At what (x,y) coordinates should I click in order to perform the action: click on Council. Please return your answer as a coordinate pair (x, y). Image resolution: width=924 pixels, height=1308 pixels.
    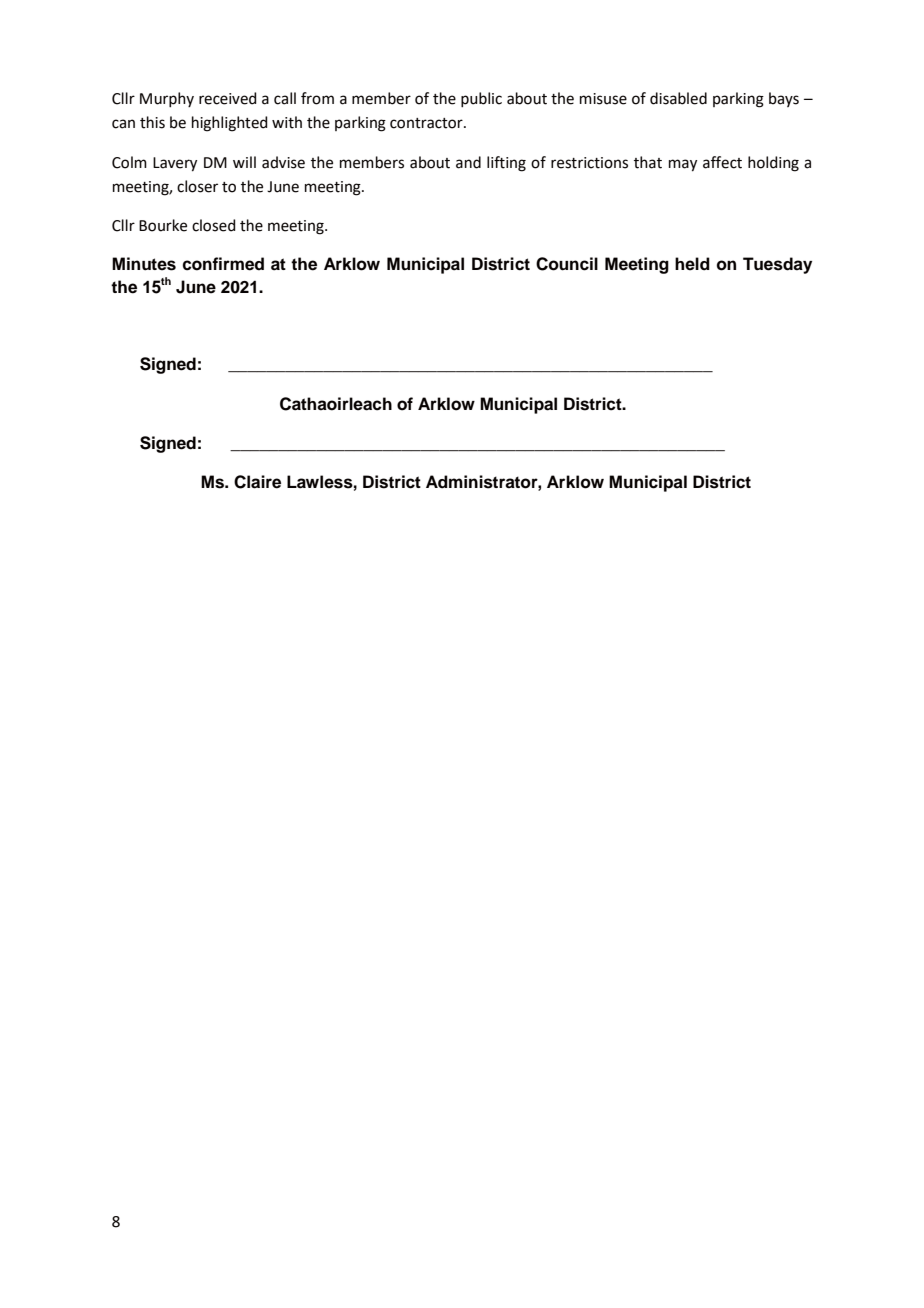
    Looking at the image, I should click on (567, 264).
